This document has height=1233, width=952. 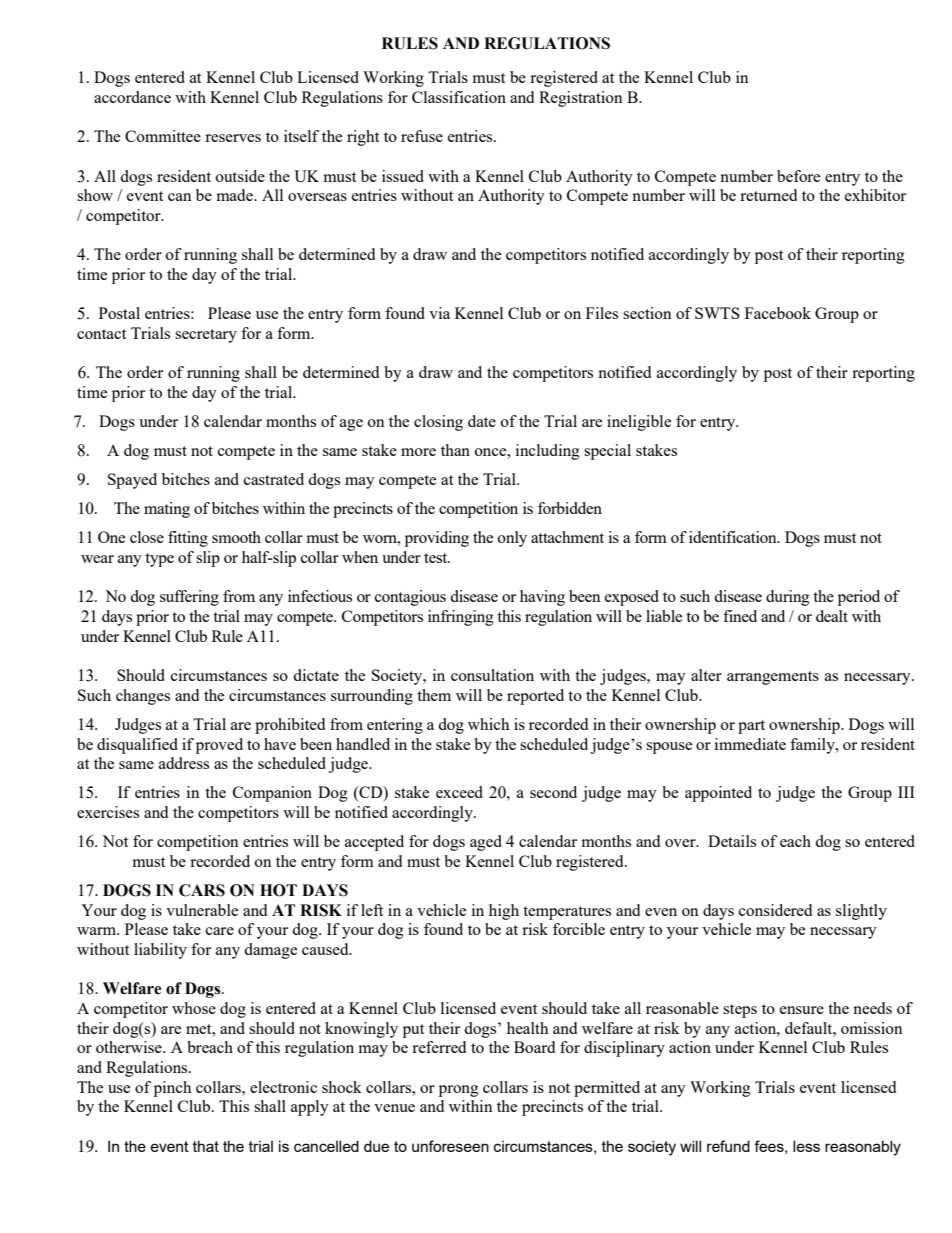 What do you see at coordinates (482, 421) in the document?
I see `date` at bounding box center [482, 421].
